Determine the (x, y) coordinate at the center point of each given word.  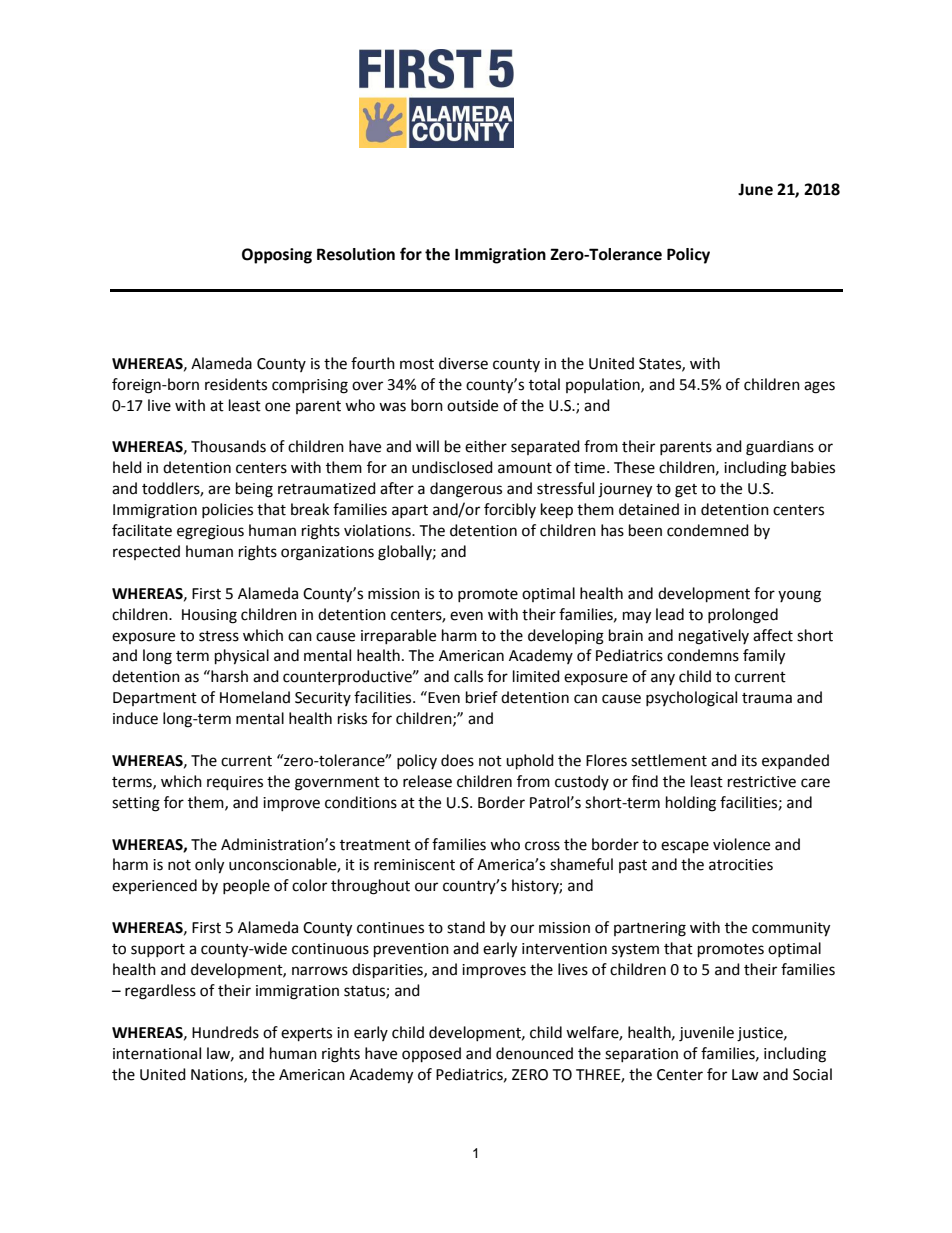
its (749, 761)
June (755, 189)
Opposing (277, 256)
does (457, 760)
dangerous (466, 490)
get (686, 491)
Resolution (356, 254)
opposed (431, 1055)
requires (235, 783)
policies (227, 510)
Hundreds (225, 1032)
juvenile (706, 1034)
